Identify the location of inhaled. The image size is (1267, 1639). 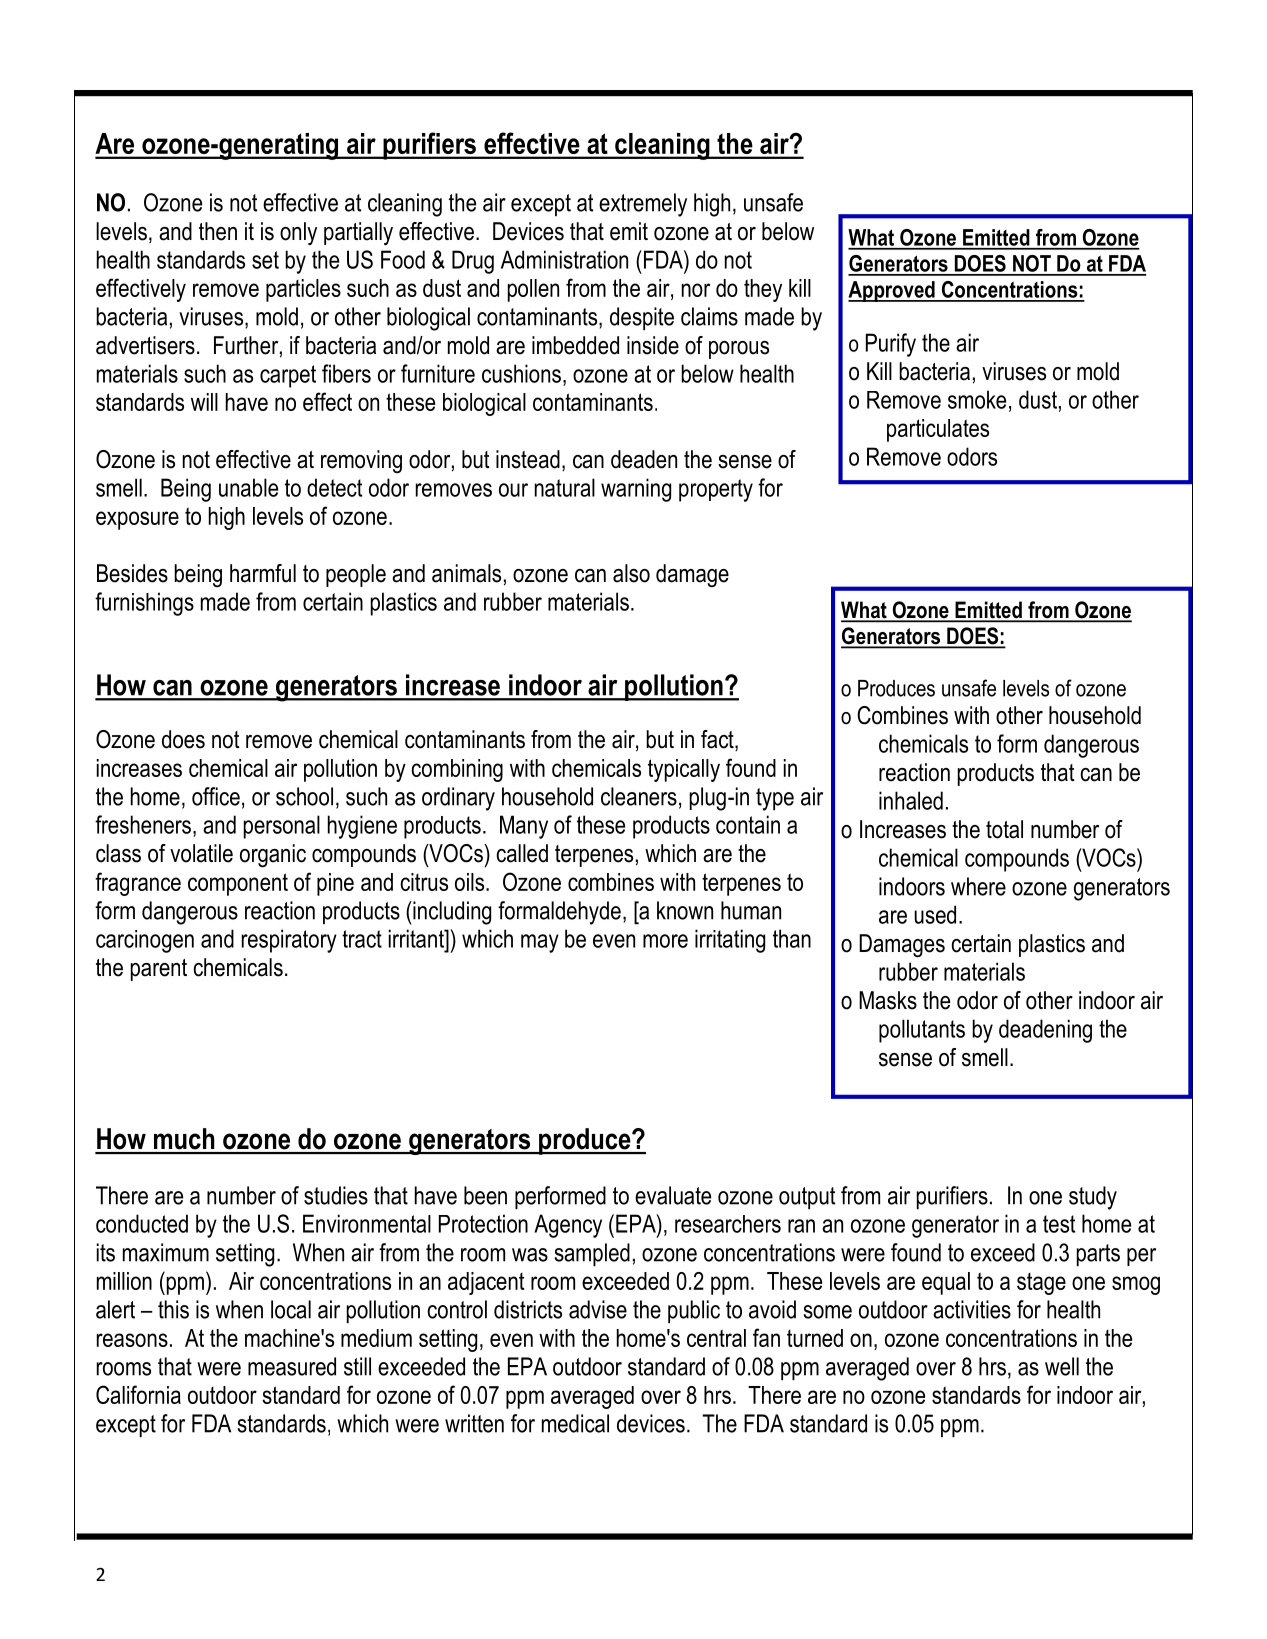
(911, 800).
